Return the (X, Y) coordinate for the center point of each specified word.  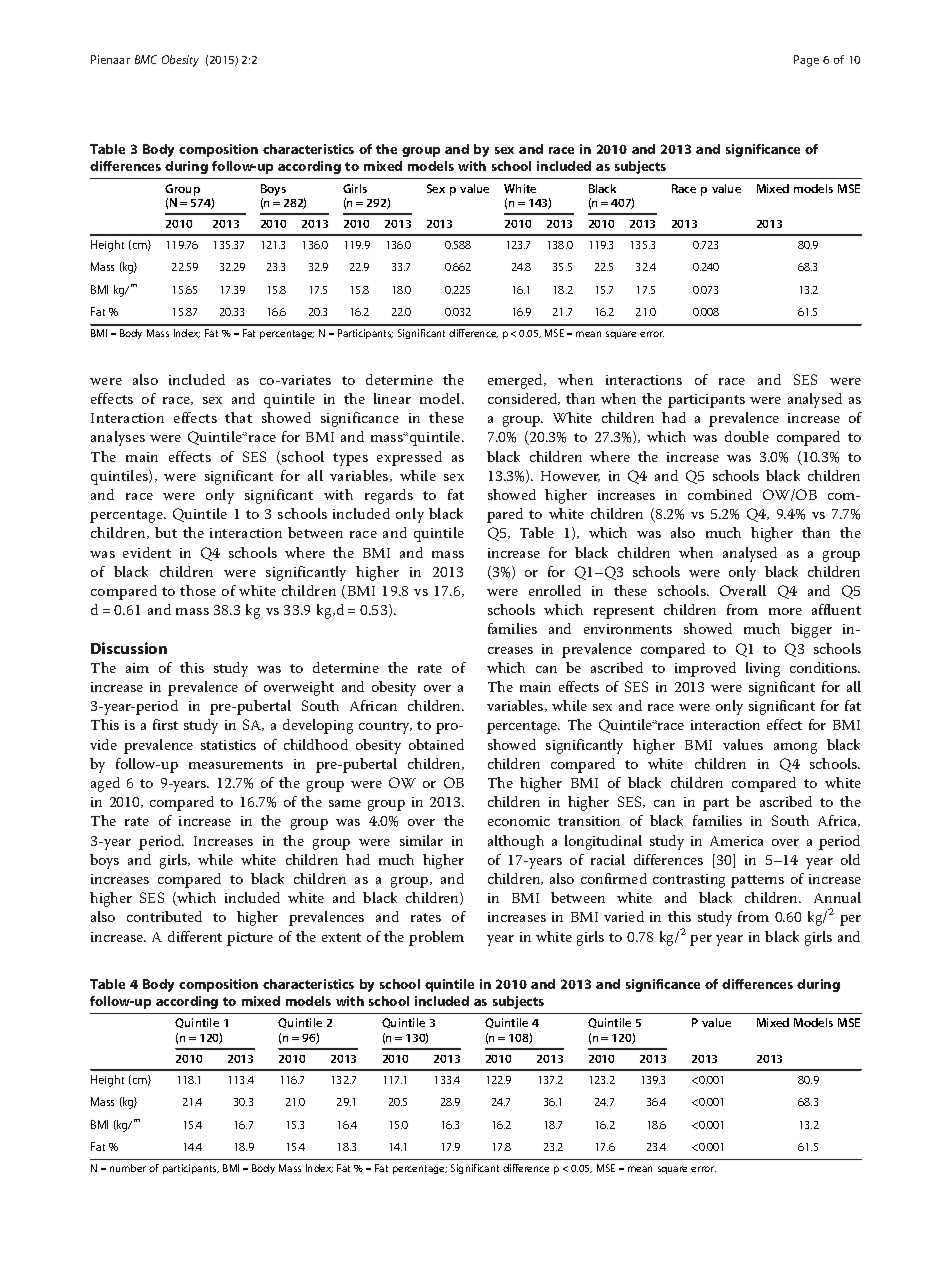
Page (806, 61)
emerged (517, 381)
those (198, 590)
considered (524, 399)
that (238, 417)
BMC (146, 59)
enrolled (555, 590)
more (785, 611)
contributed (164, 916)
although (516, 842)
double (747, 436)
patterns (757, 881)
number (128, 1168)
